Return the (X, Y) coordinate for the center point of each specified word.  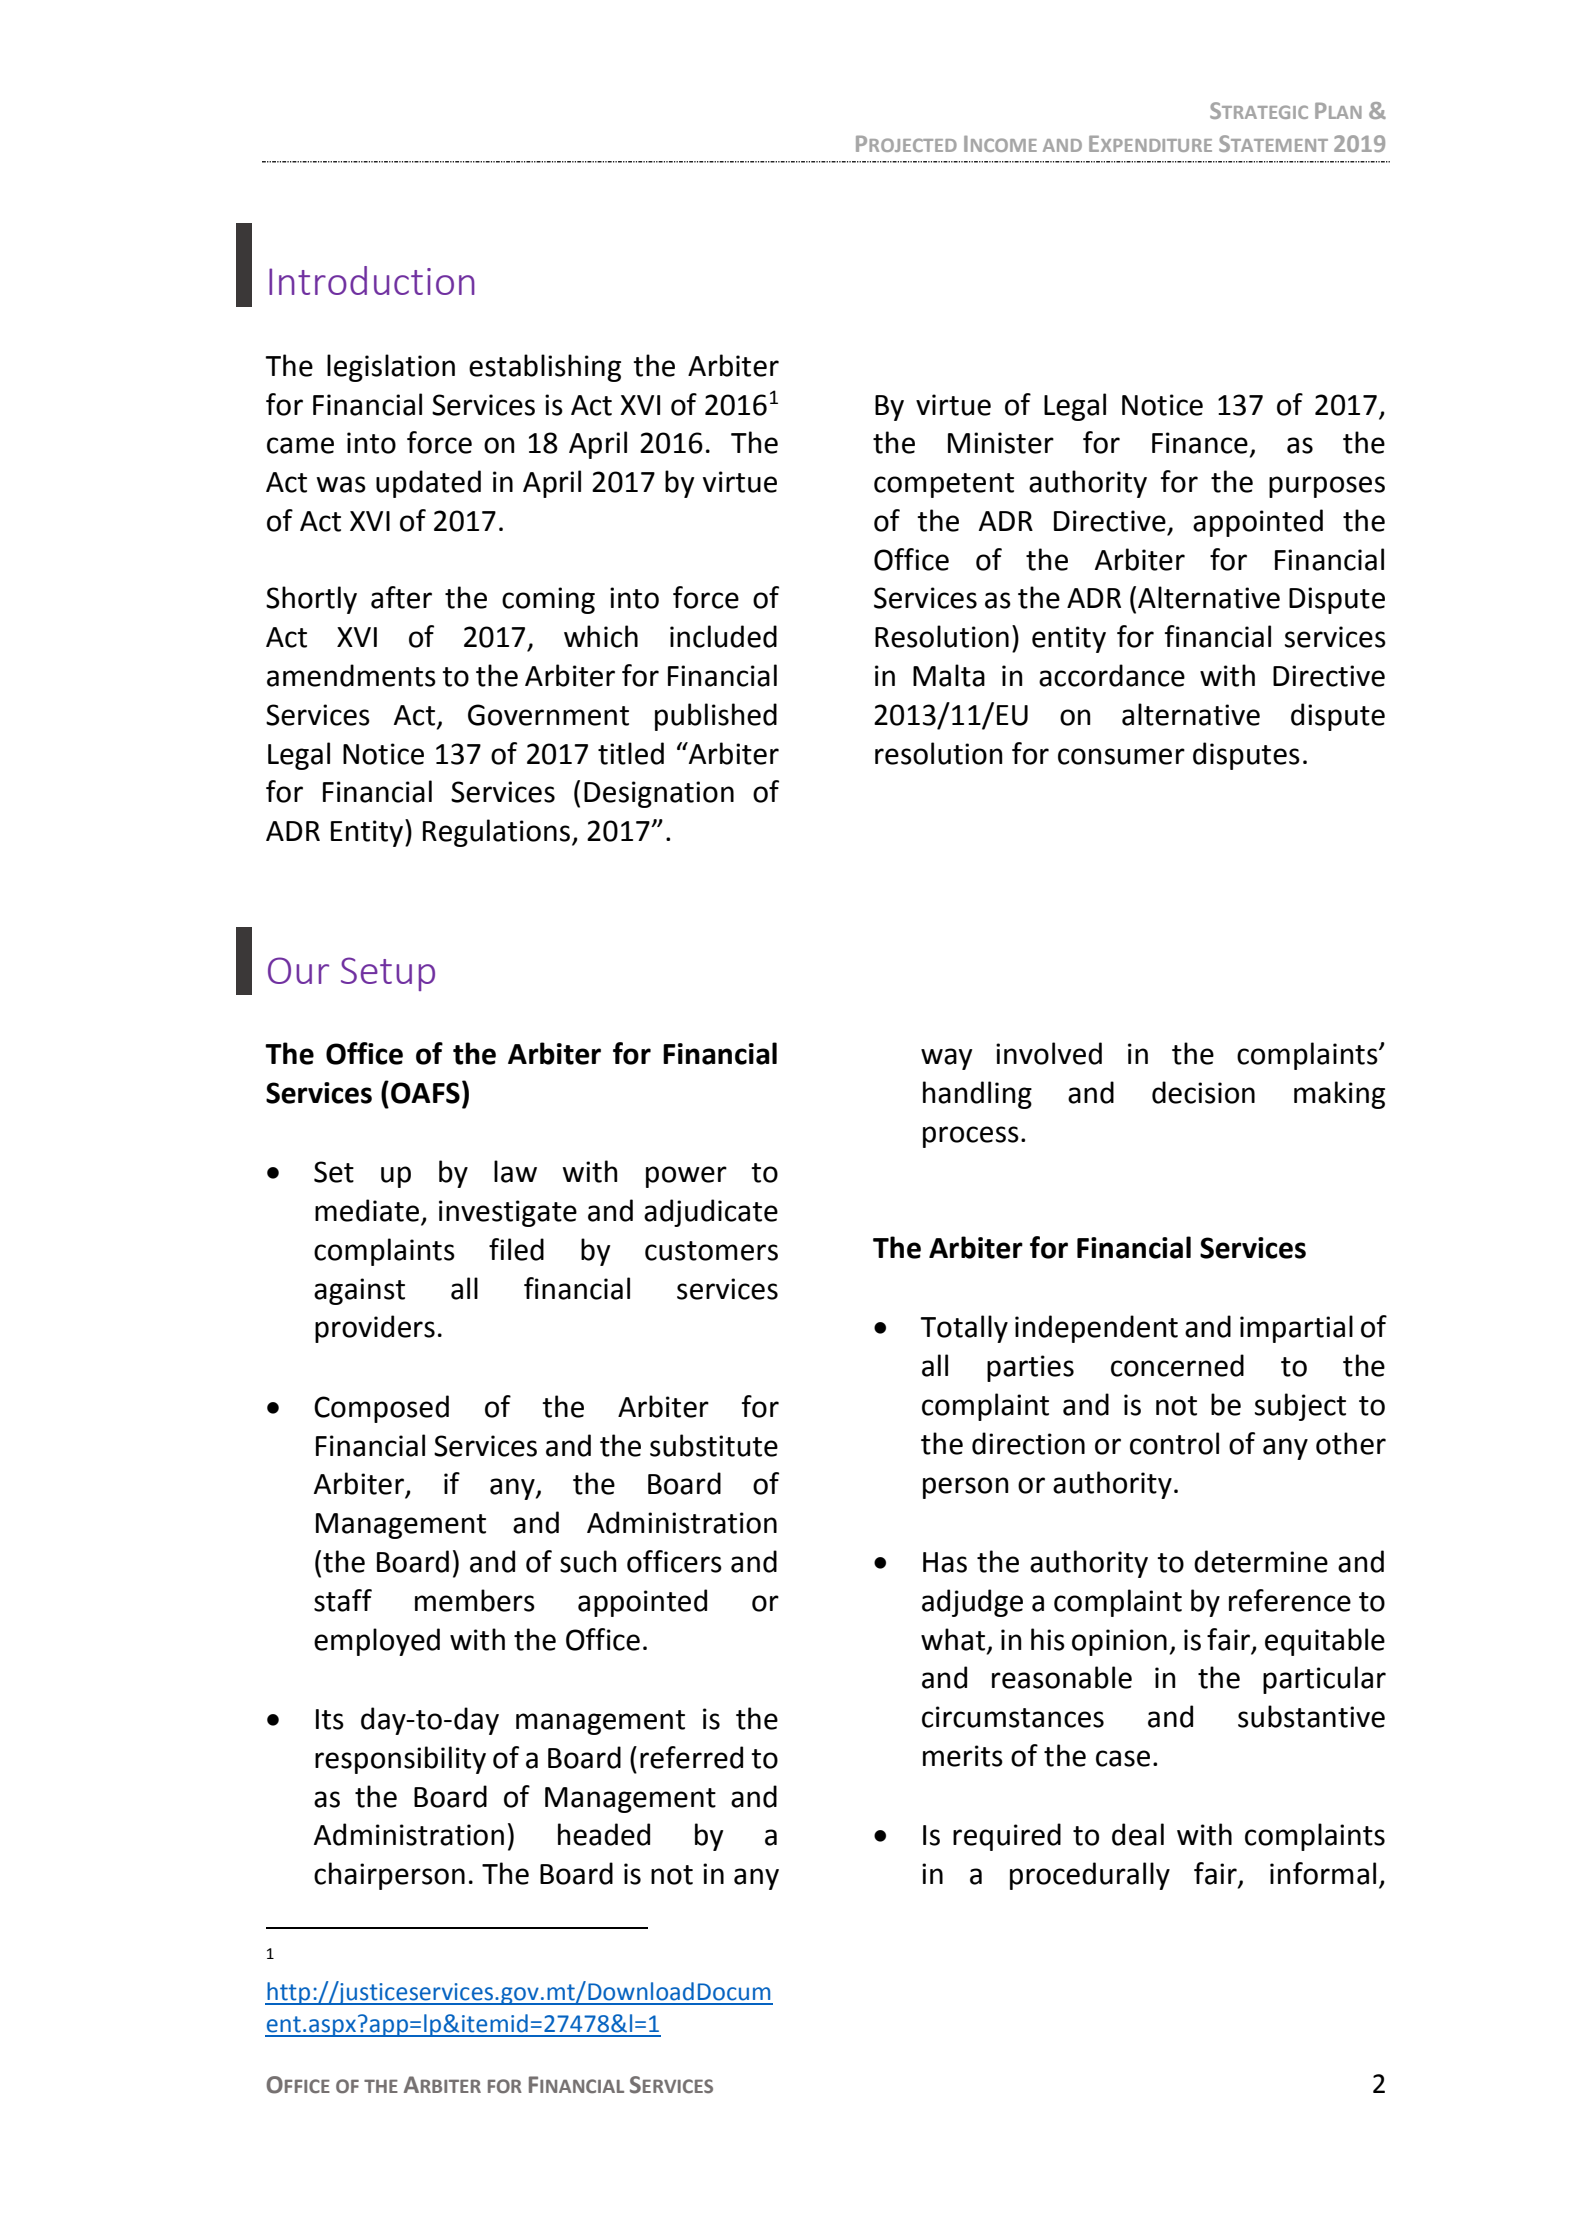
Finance (1200, 443)
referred (691, 1757)
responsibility (400, 1760)
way (947, 1059)
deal (1138, 1834)
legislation (391, 368)
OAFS (425, 1093)
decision (1203, 1092)
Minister (1001, 443)
